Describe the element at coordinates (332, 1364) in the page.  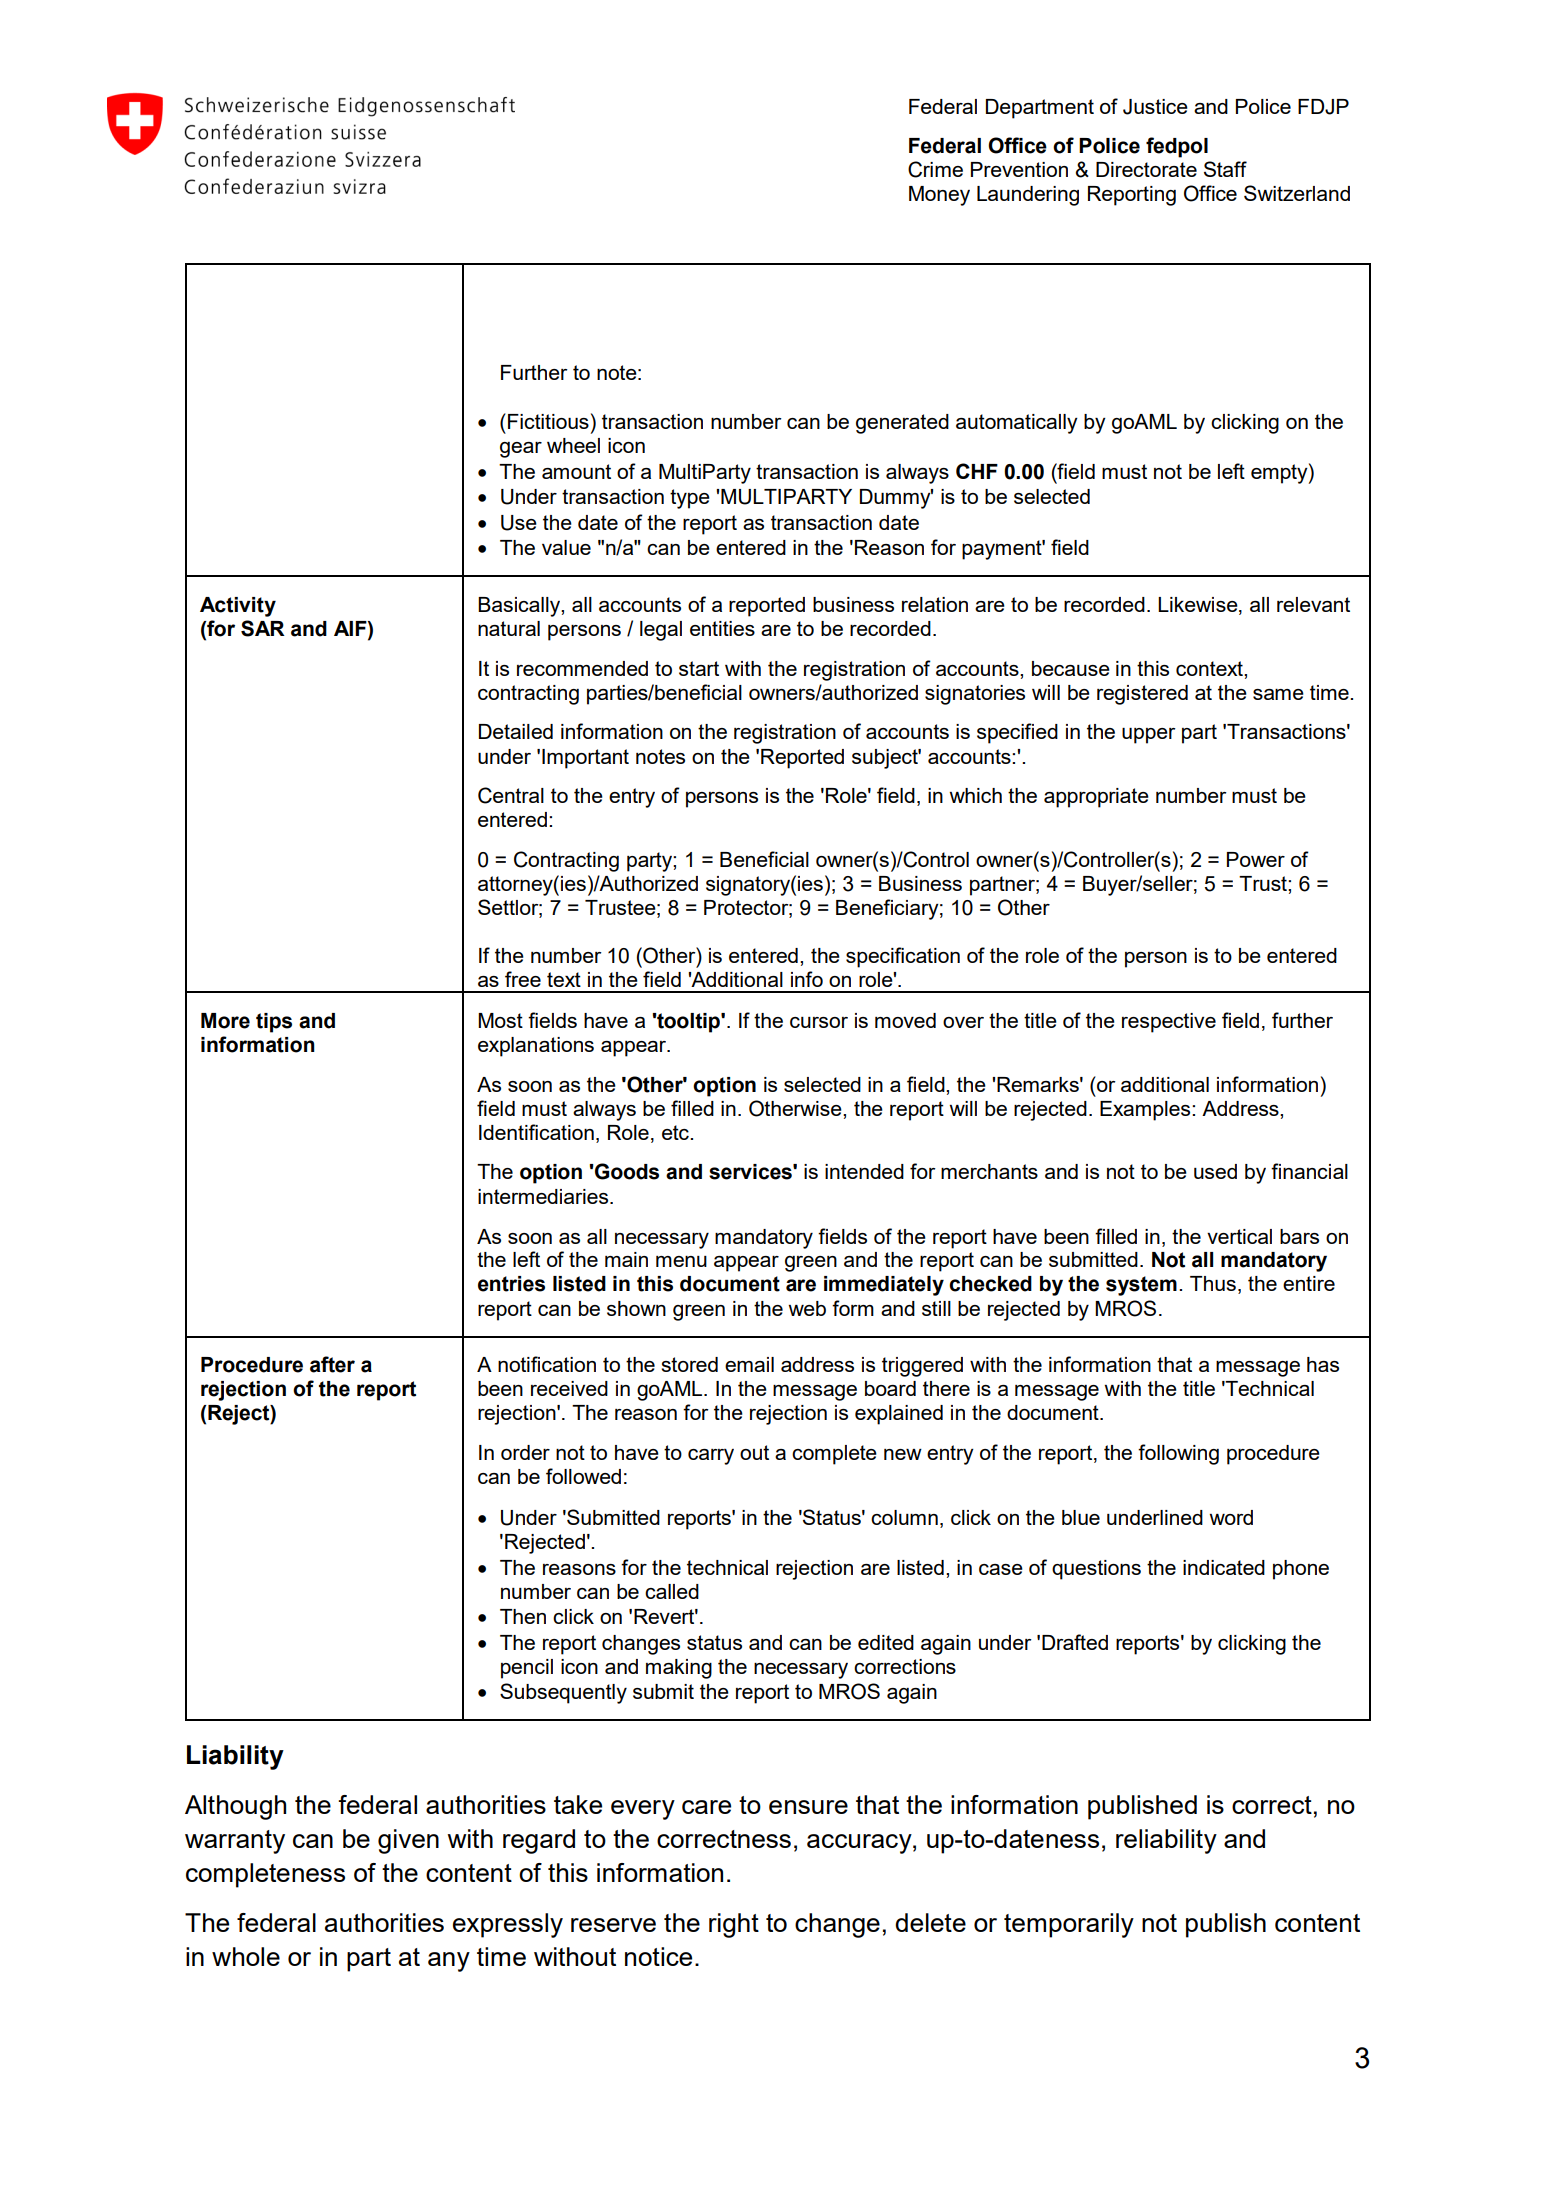
I see `after` at that location.
